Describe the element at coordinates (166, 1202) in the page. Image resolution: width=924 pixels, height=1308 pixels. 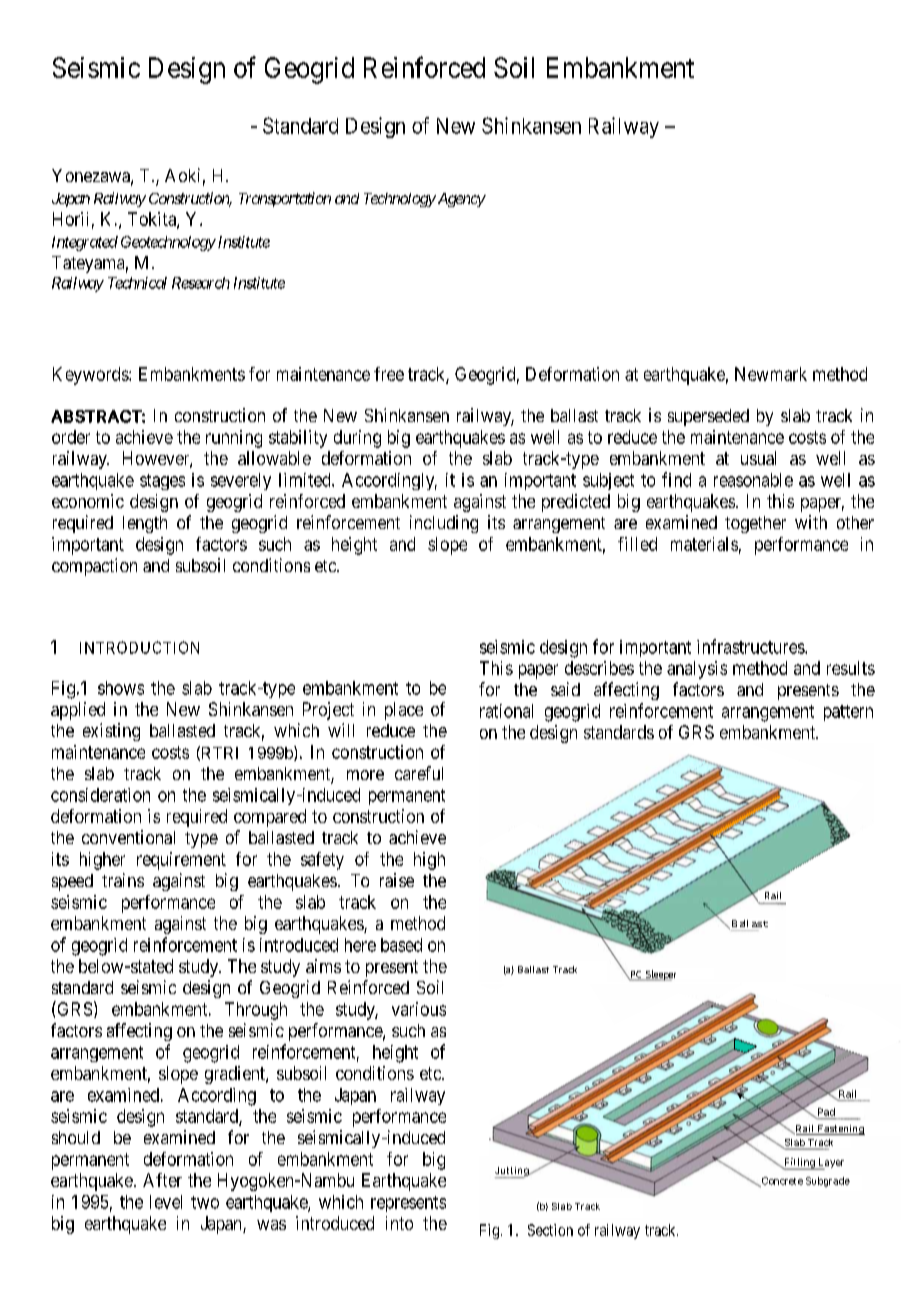
I see `level` at that location.
